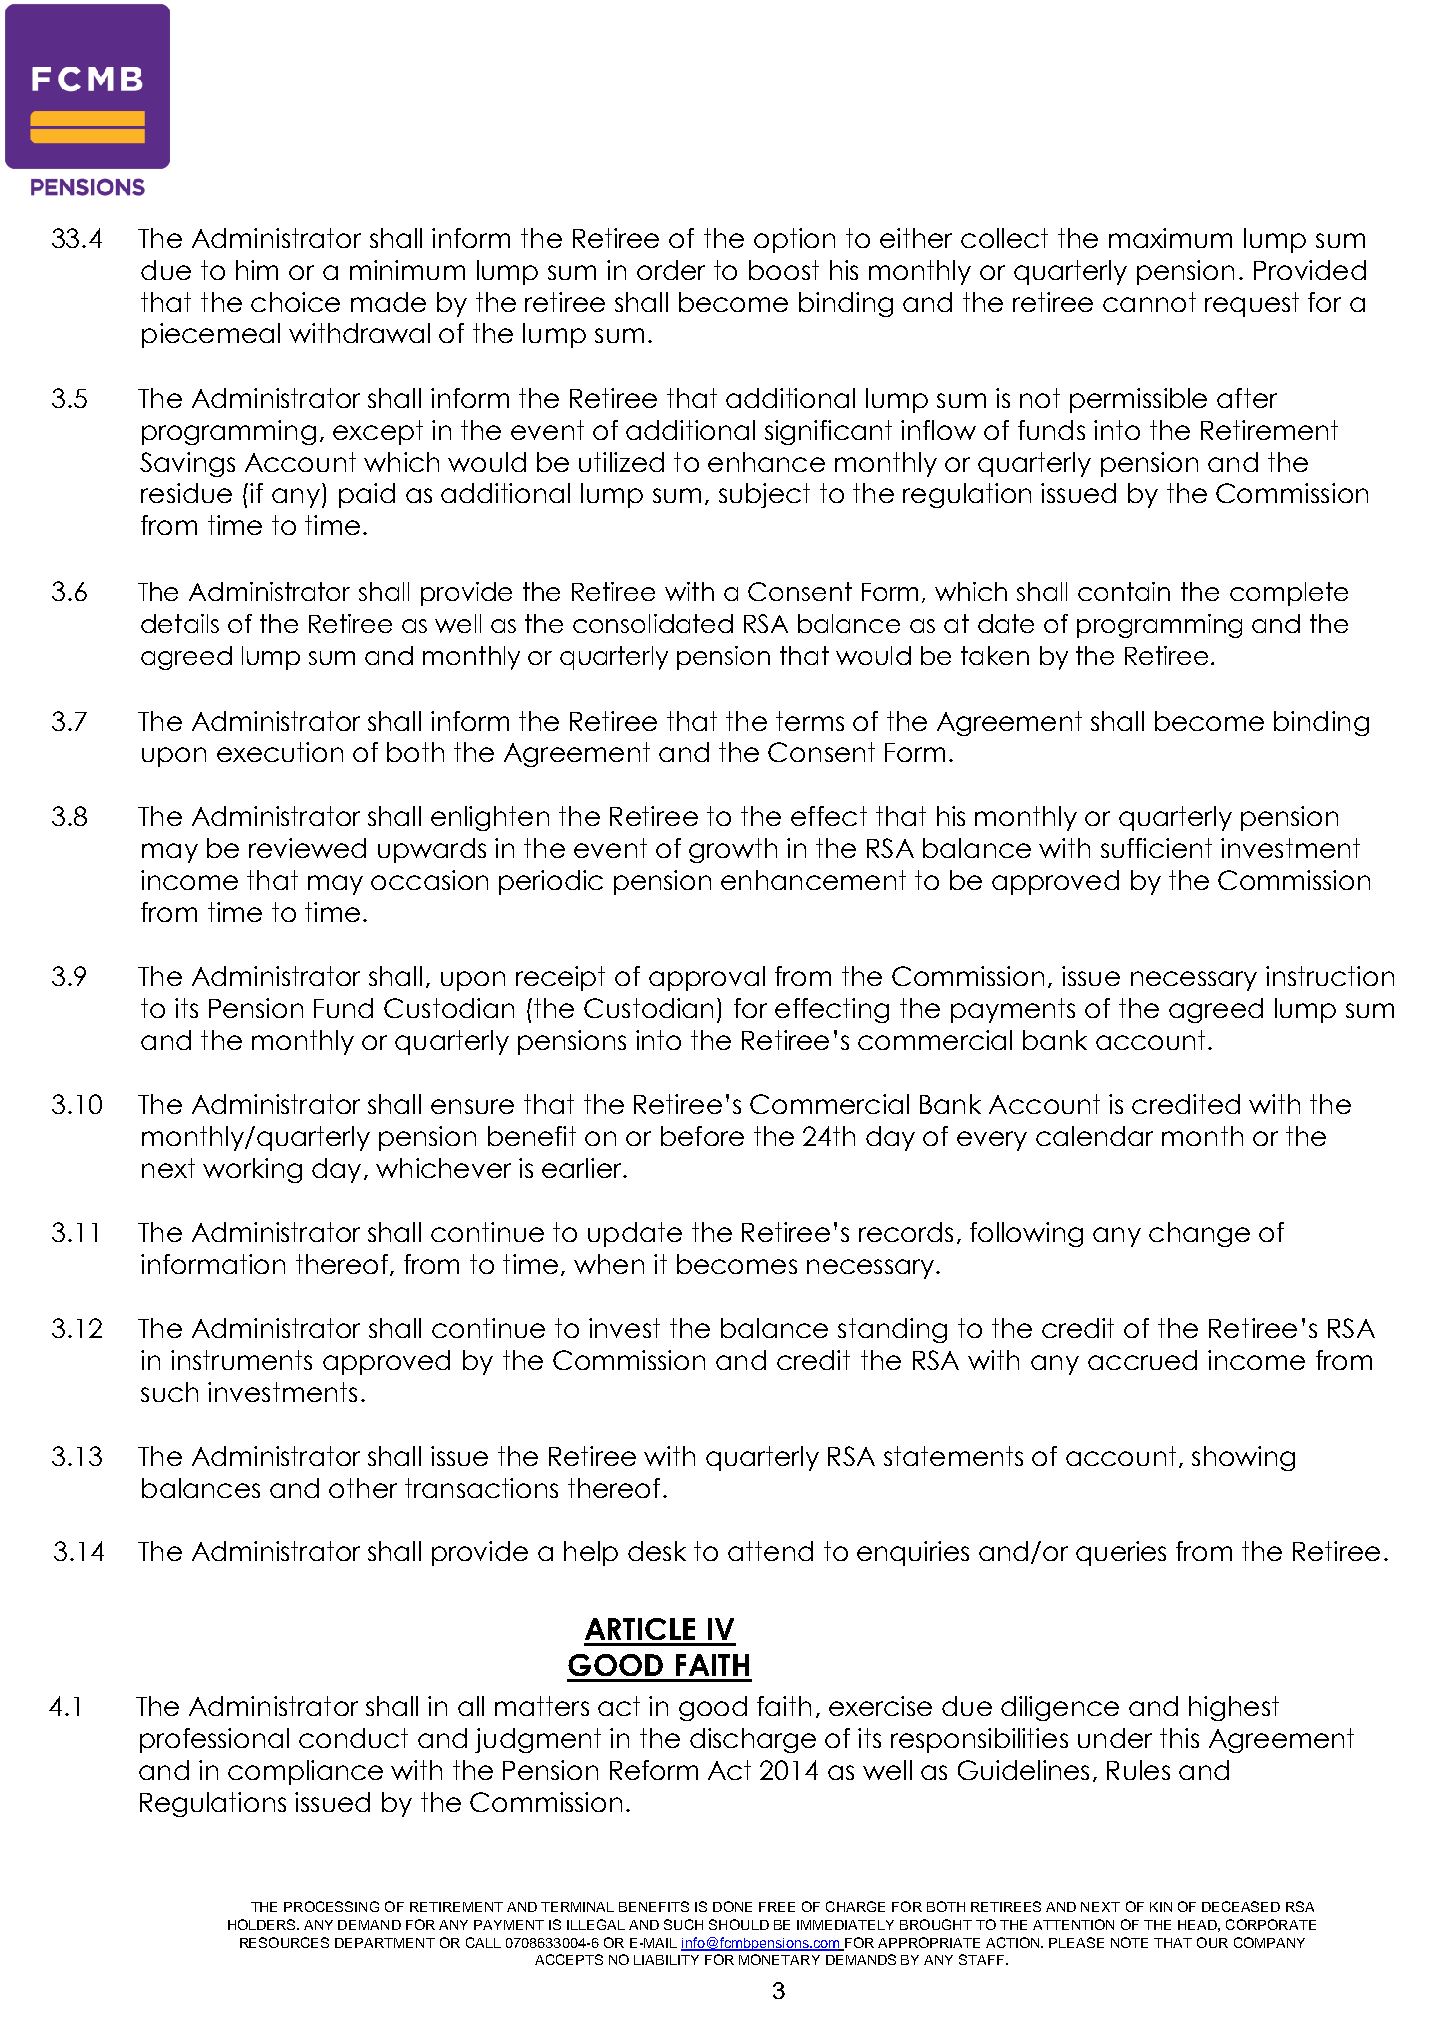  I want to click on sufficient, so click(1156, 848).
